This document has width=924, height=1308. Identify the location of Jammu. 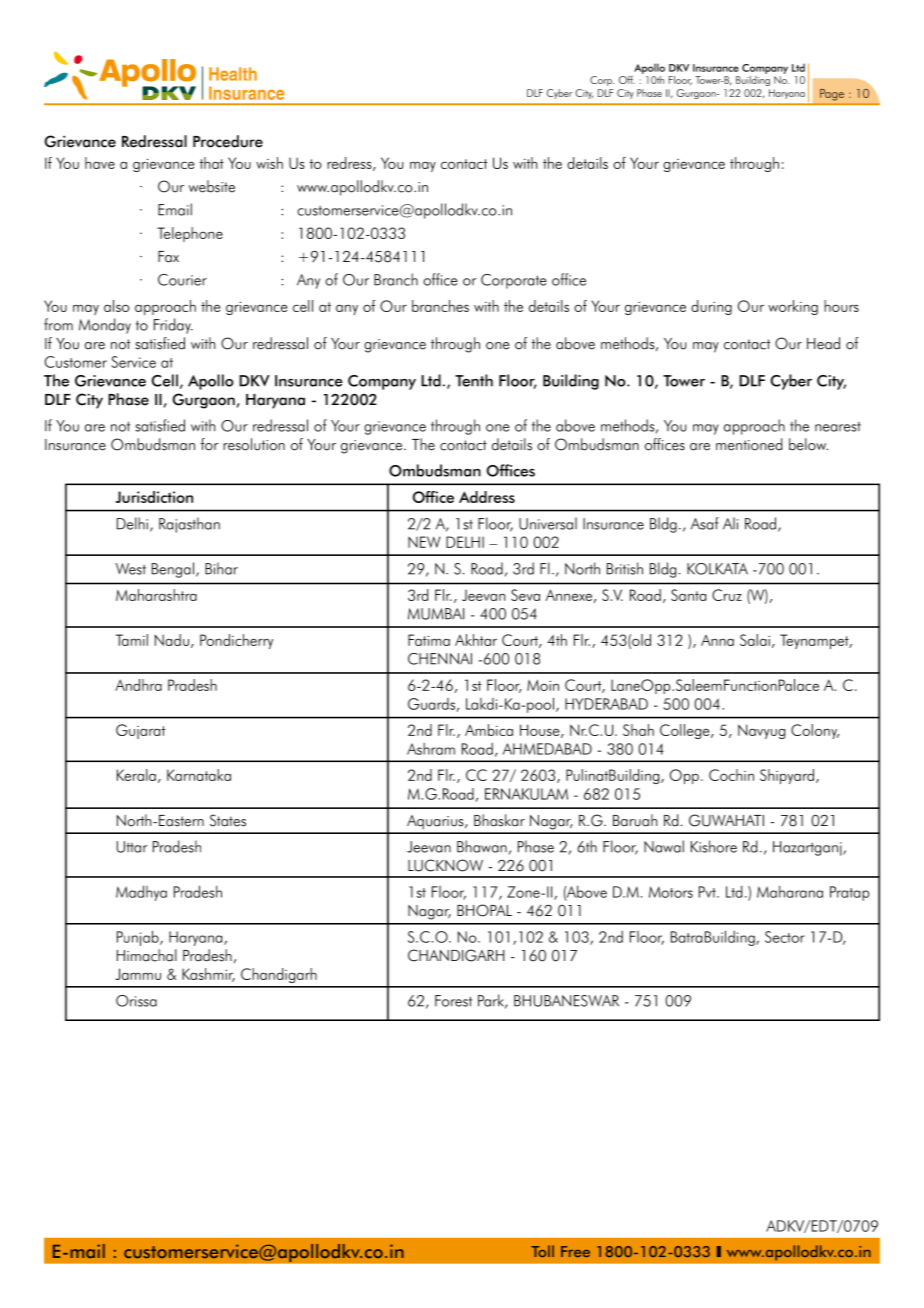
(138, 974).
